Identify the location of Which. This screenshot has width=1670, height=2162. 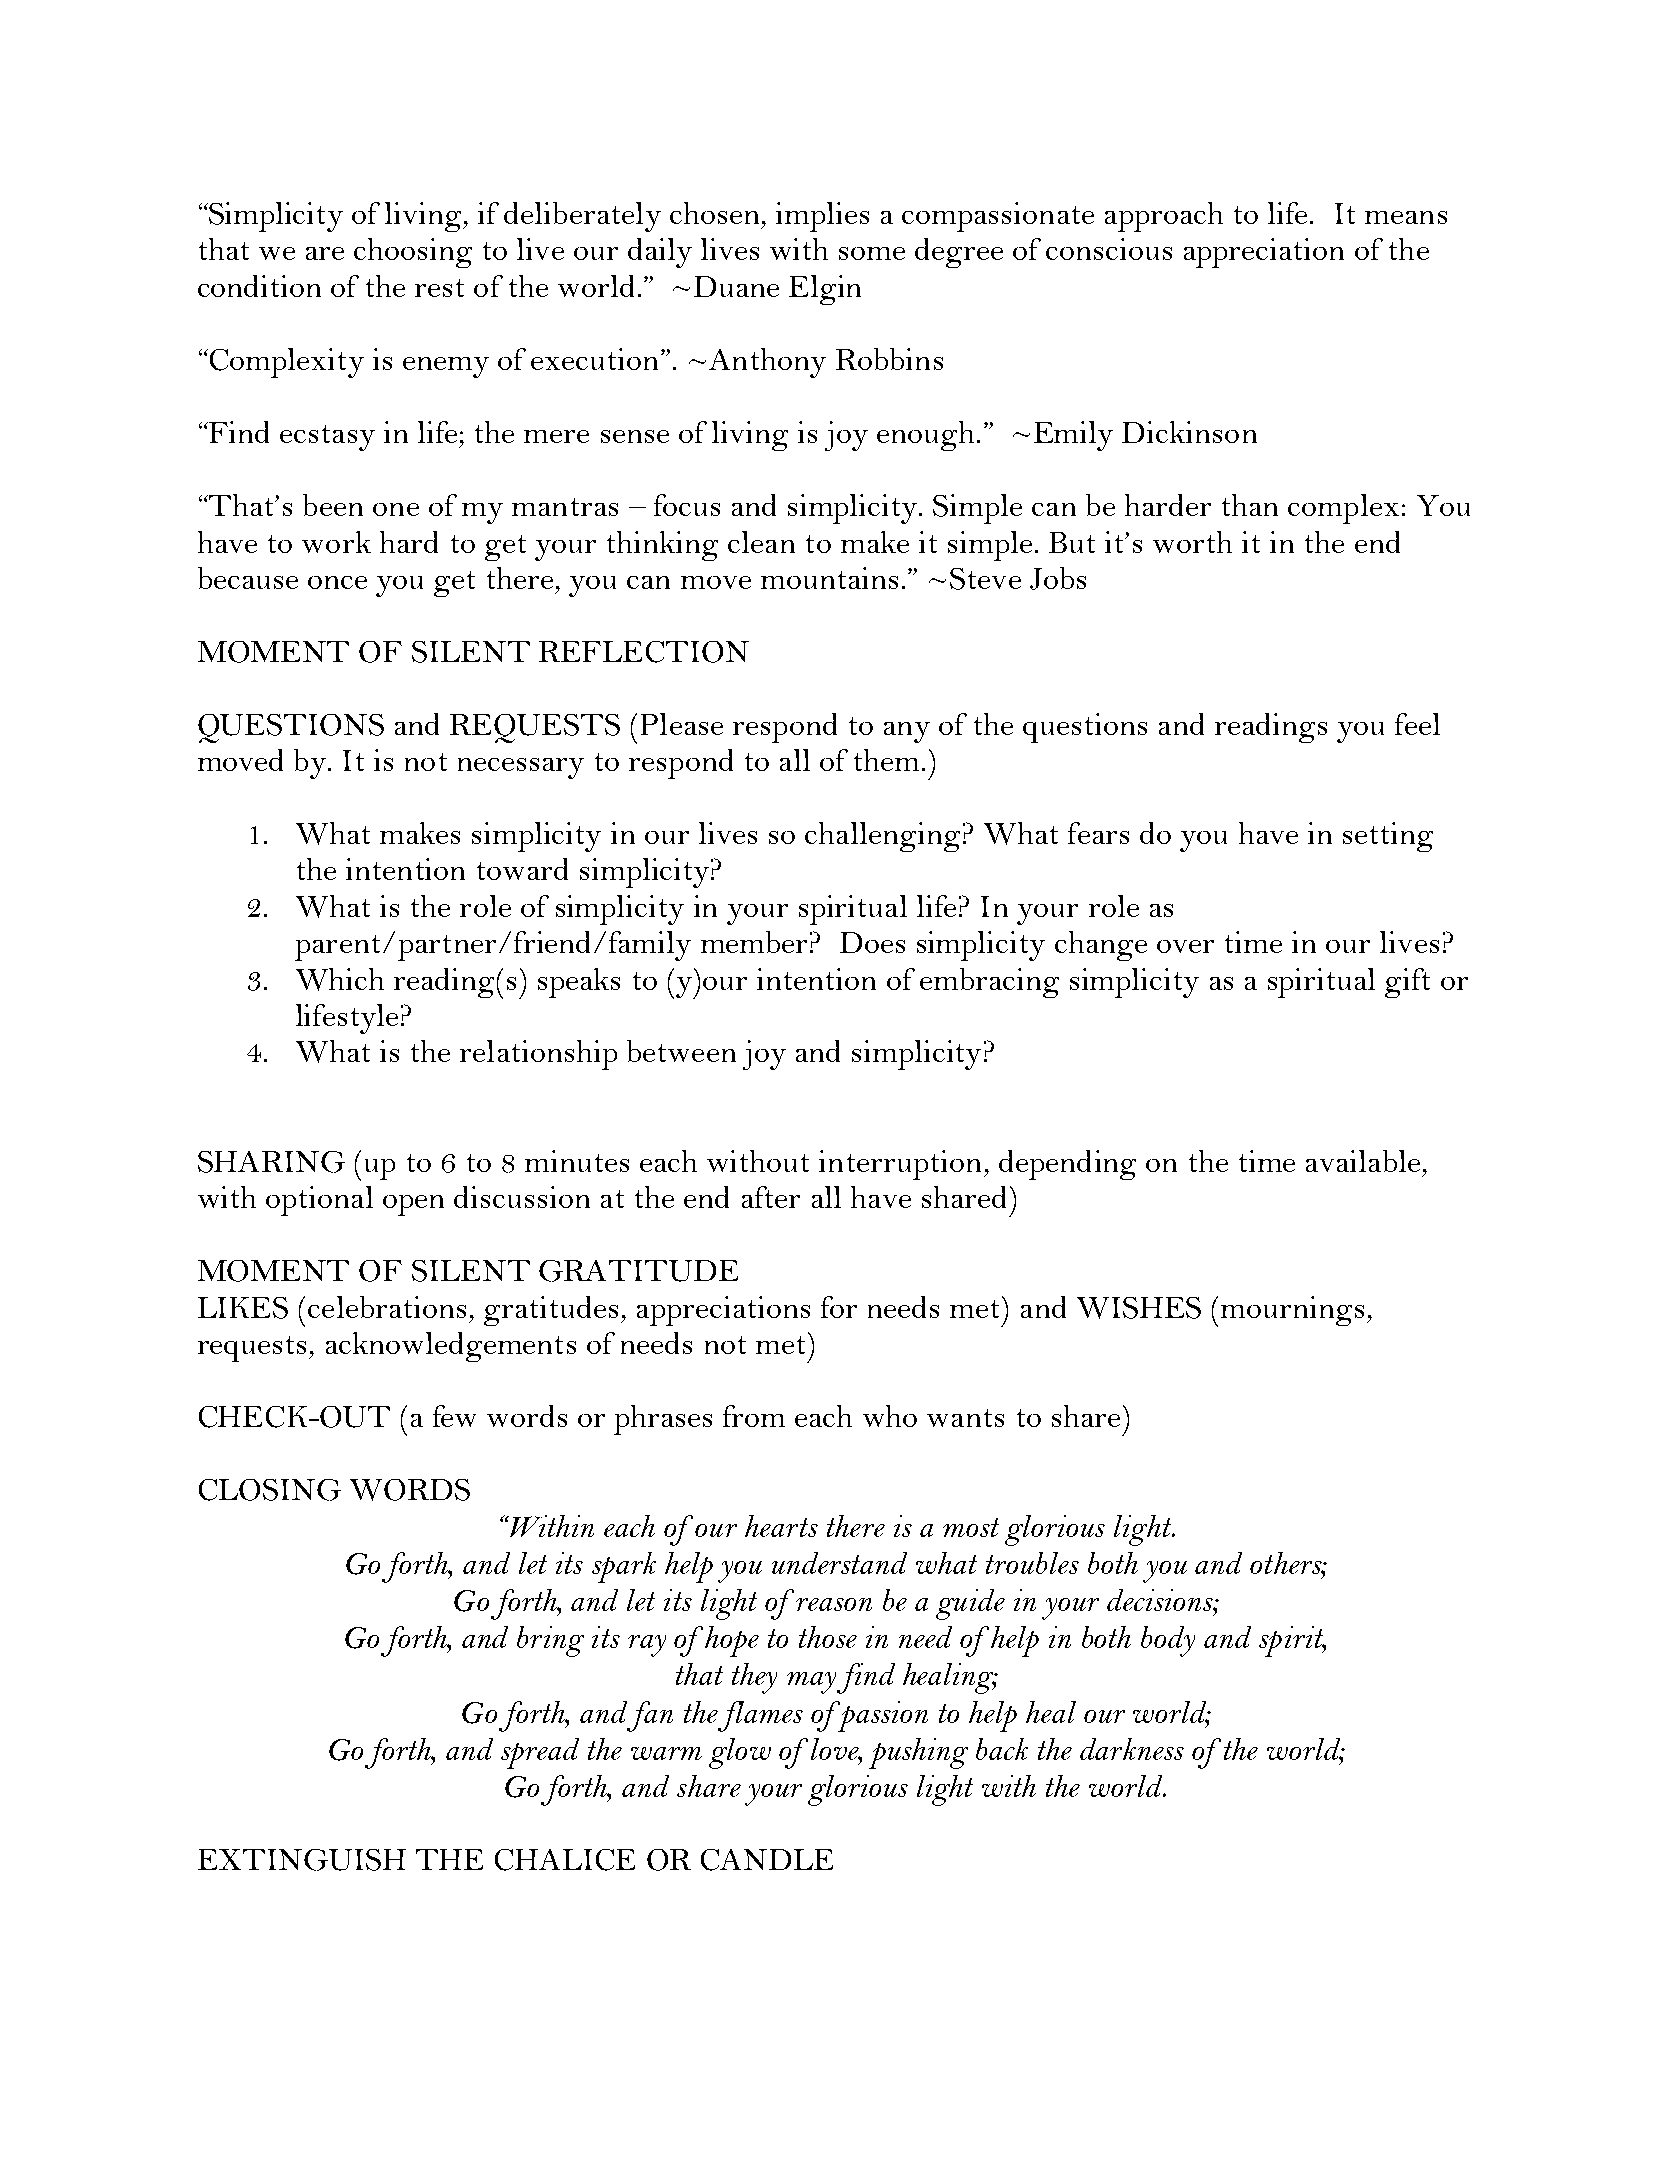
(340, 979).
